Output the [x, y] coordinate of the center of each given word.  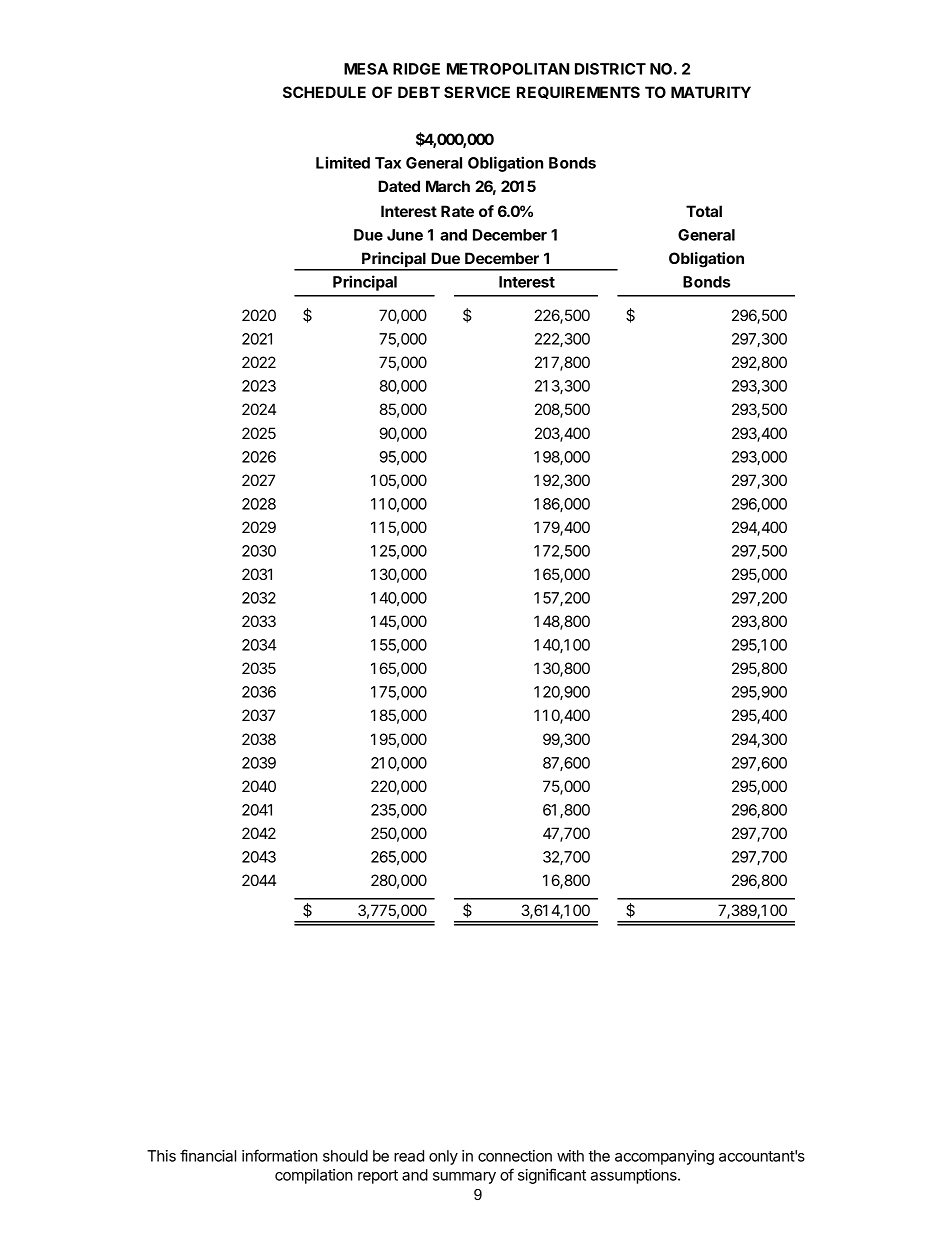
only [443, 1157]
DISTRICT [610, 69]
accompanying [664, 1157]
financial [208, 1155]
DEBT [419, 92]
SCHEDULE [324, 92]
